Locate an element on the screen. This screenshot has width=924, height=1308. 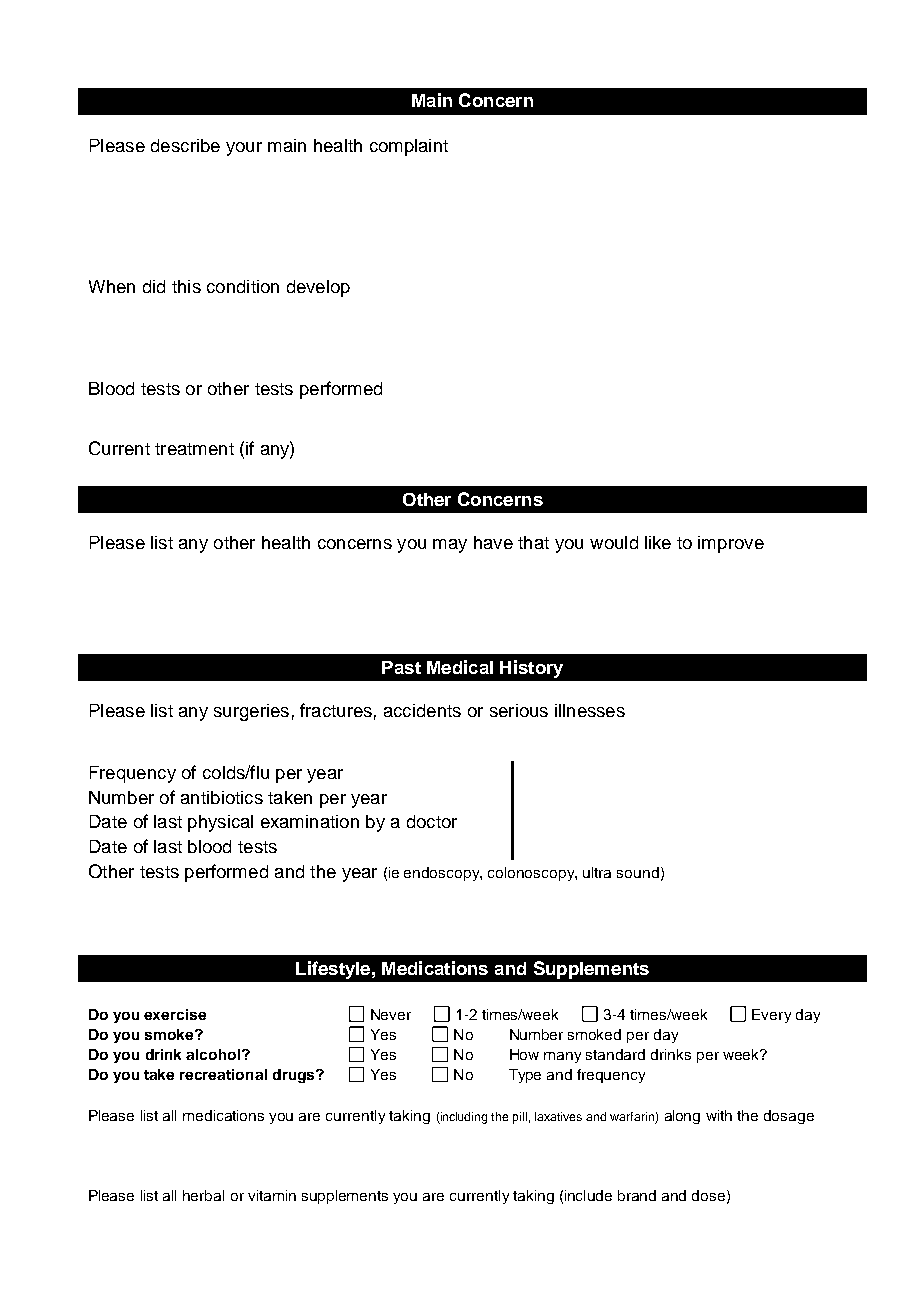
illnesses is located at coordinates (590, 710).
